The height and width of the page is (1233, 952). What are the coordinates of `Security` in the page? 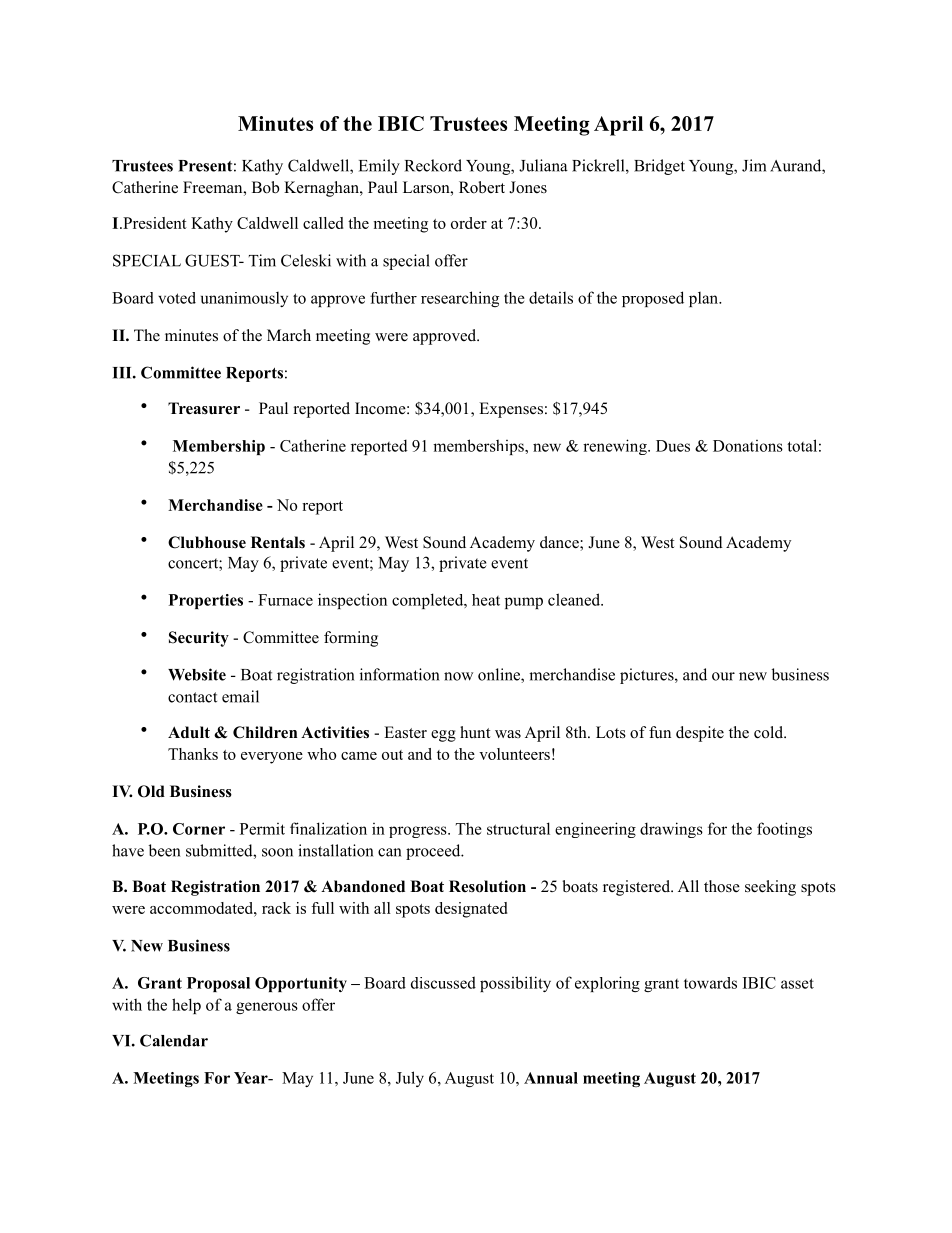 It's located at (199, 639).
